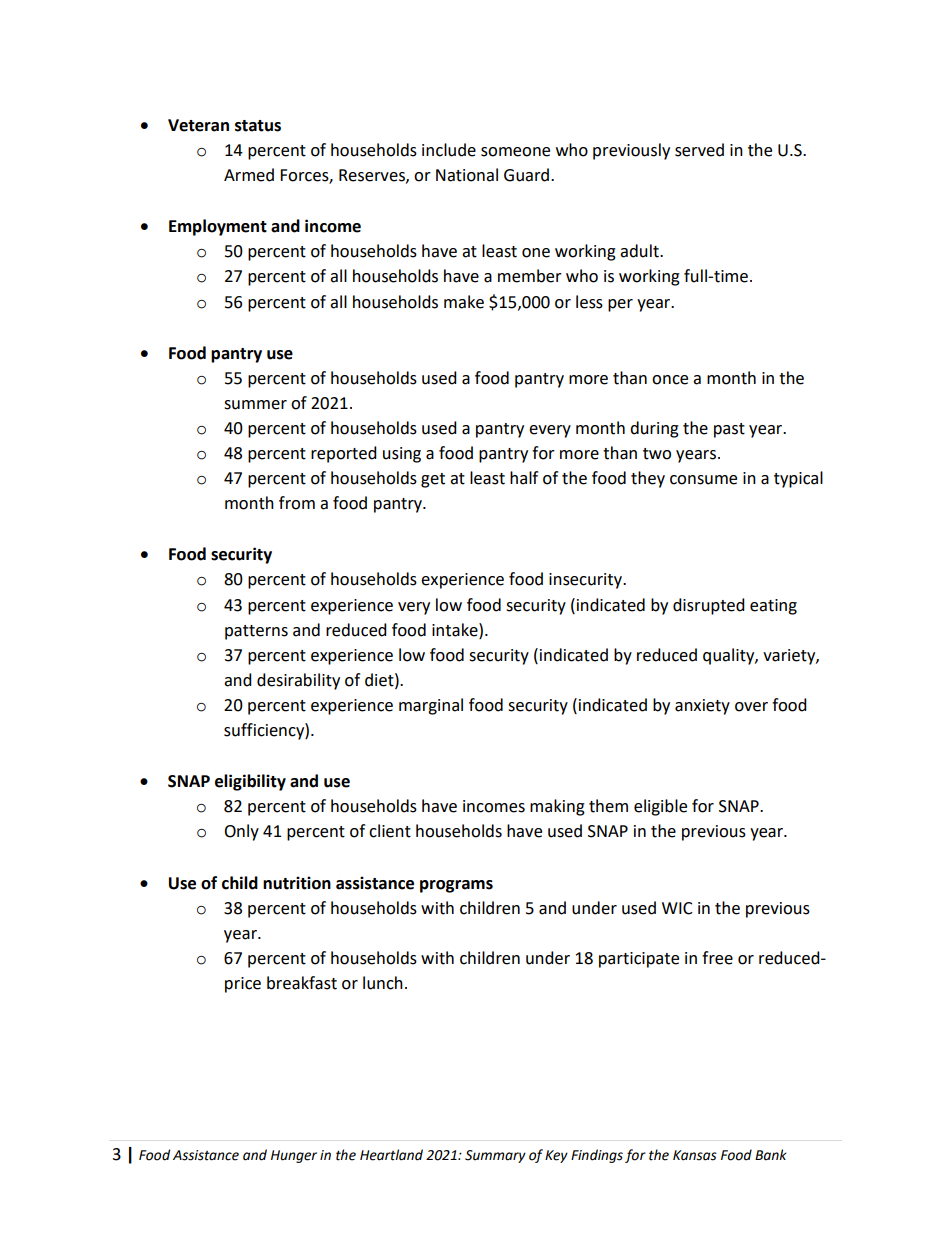 This screenshot has height=1233, width=952. Describe the element at coordinates (702, 707) in the screenshot. I see `anxiety` at that location.
